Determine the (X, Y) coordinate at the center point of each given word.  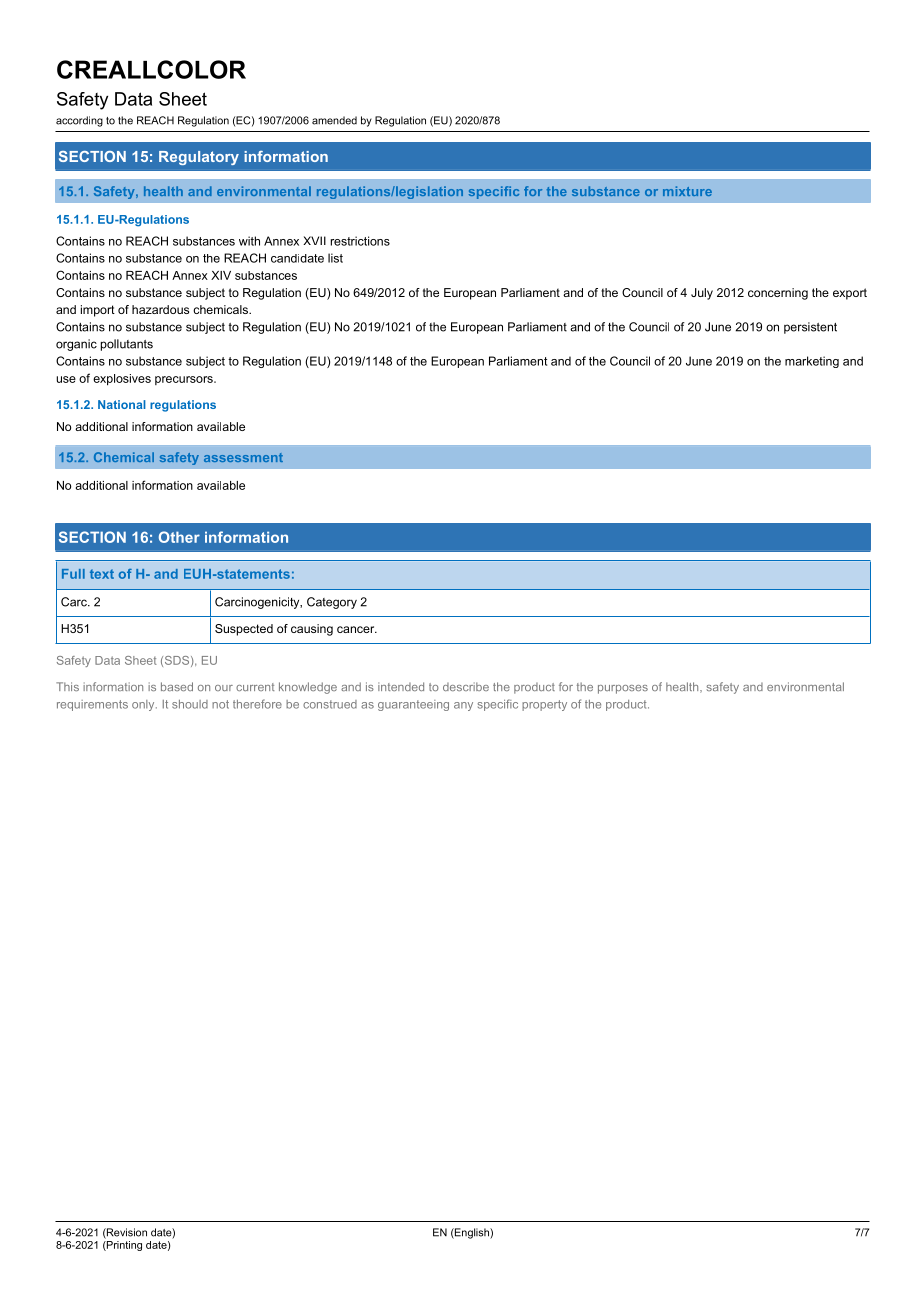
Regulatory (199, 158)
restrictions (360, 241)
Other (179, 537)
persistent (810, 328)
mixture (687, 191)
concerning (778, 294)
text (102, 574)
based (177, 686)
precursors (185, 380)
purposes (623, 689)
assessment (243, 457)
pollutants (127, 345)
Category (332, 603)
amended (334, 120)
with (249, 241)
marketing (812, 362)
